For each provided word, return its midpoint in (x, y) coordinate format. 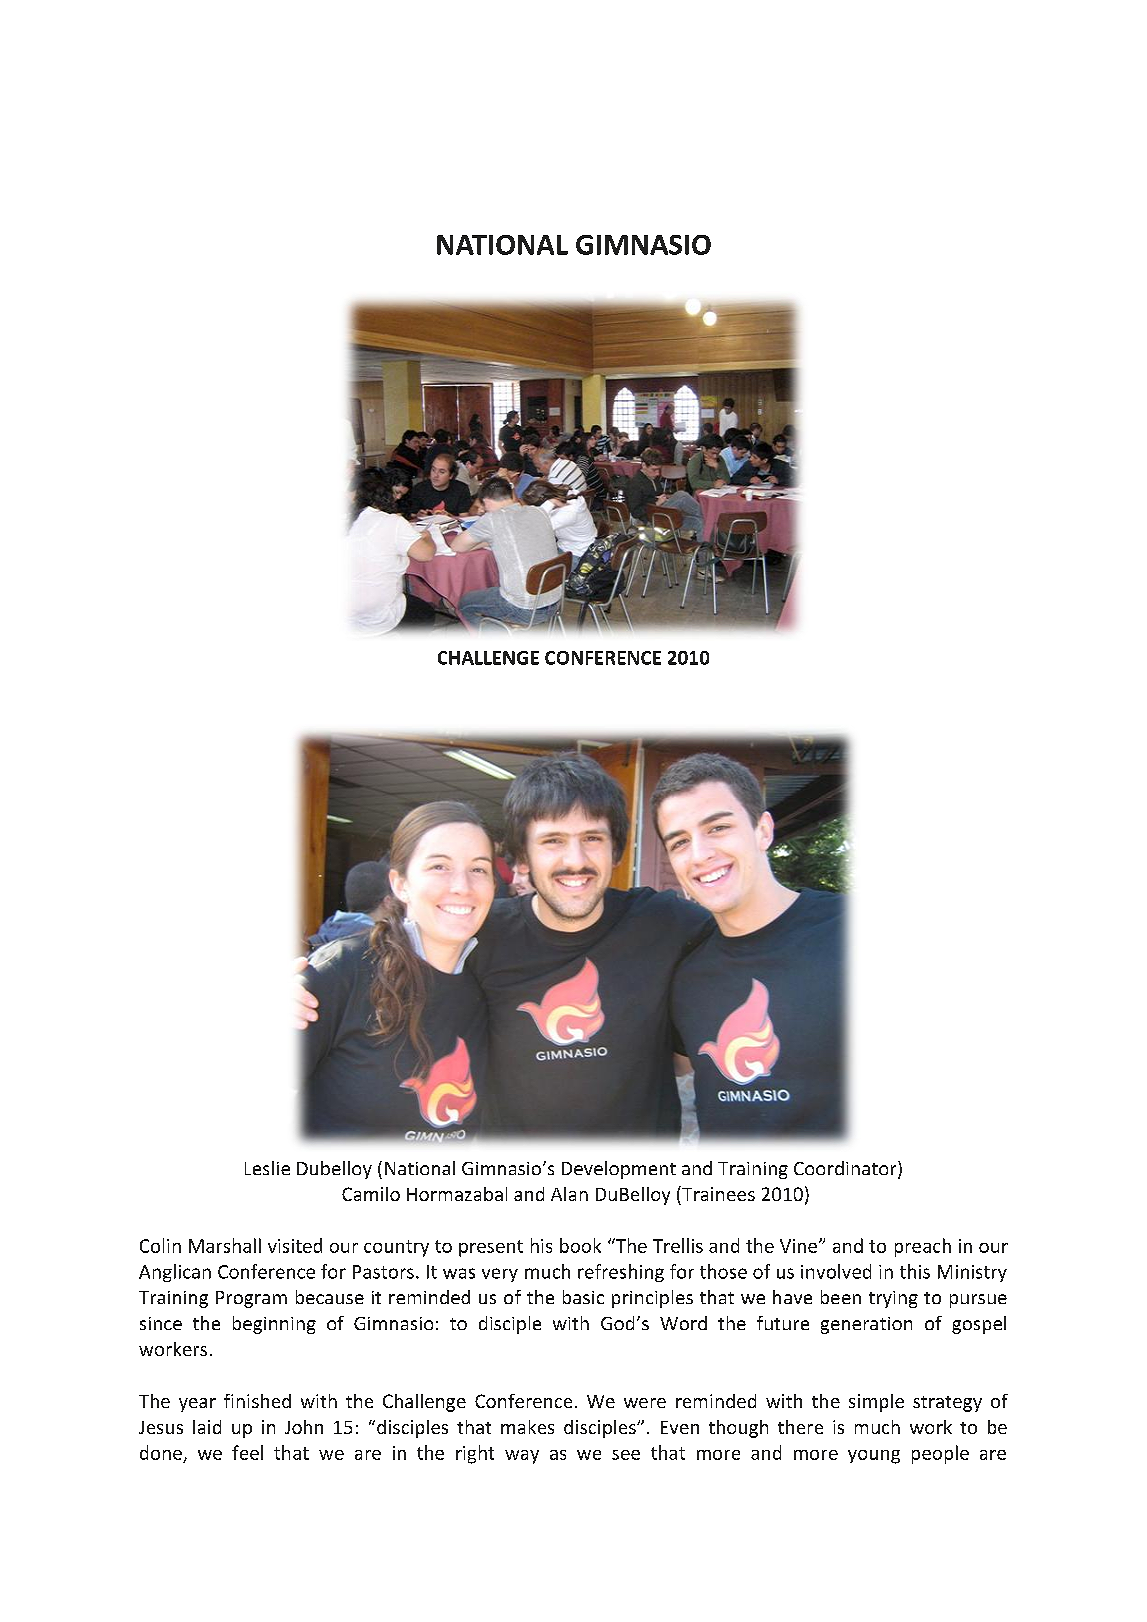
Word (683, 1323)
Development (619, 1170)
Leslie (267, 1168)
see (626, 1455)
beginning (274, 1325)
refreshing (621, 1273)
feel (247, 1452)
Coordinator (846, 1169)
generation (866, 1325)
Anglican (175, 1273)
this (915, 1271)
